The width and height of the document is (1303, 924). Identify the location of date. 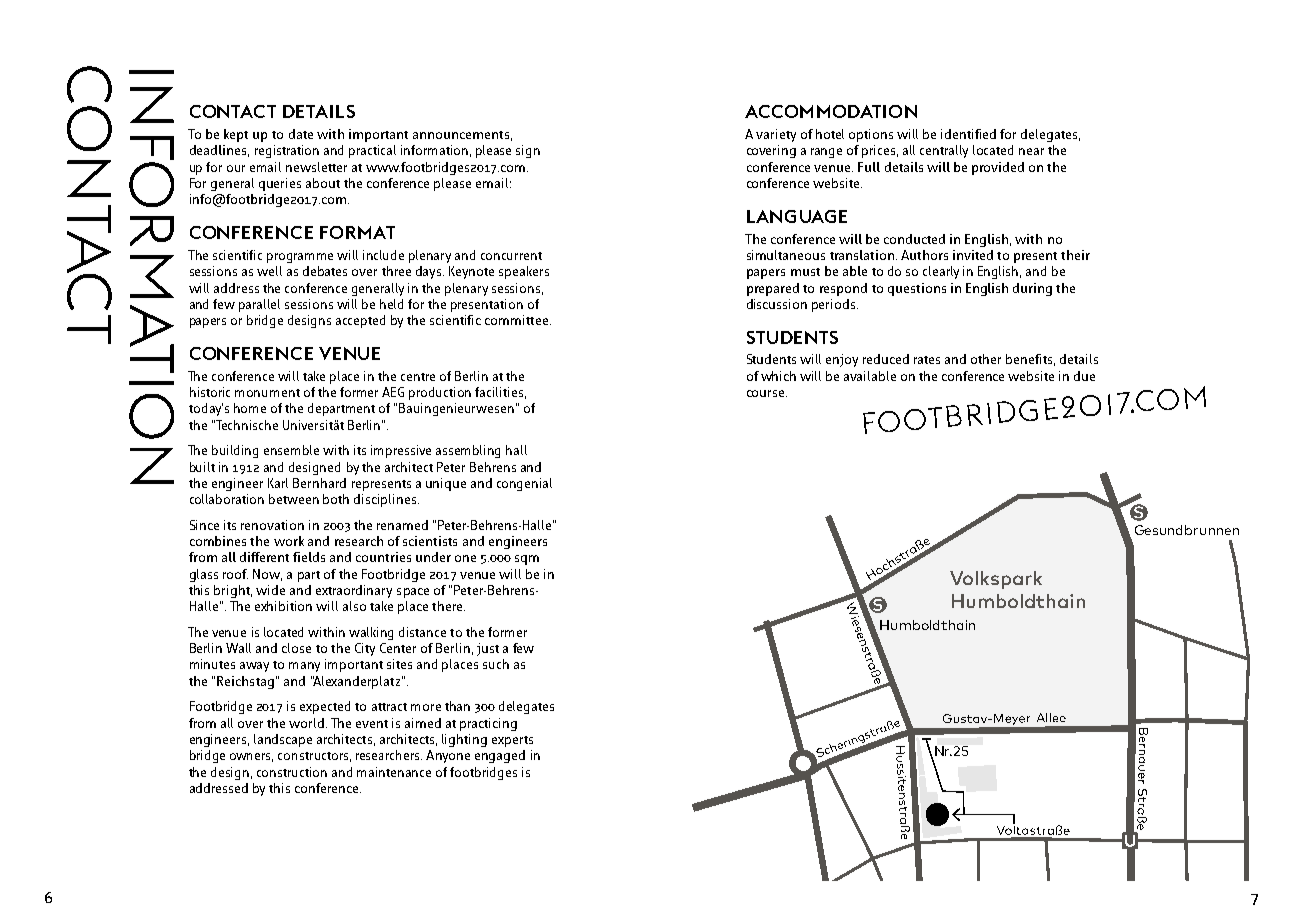
(301, 134).
